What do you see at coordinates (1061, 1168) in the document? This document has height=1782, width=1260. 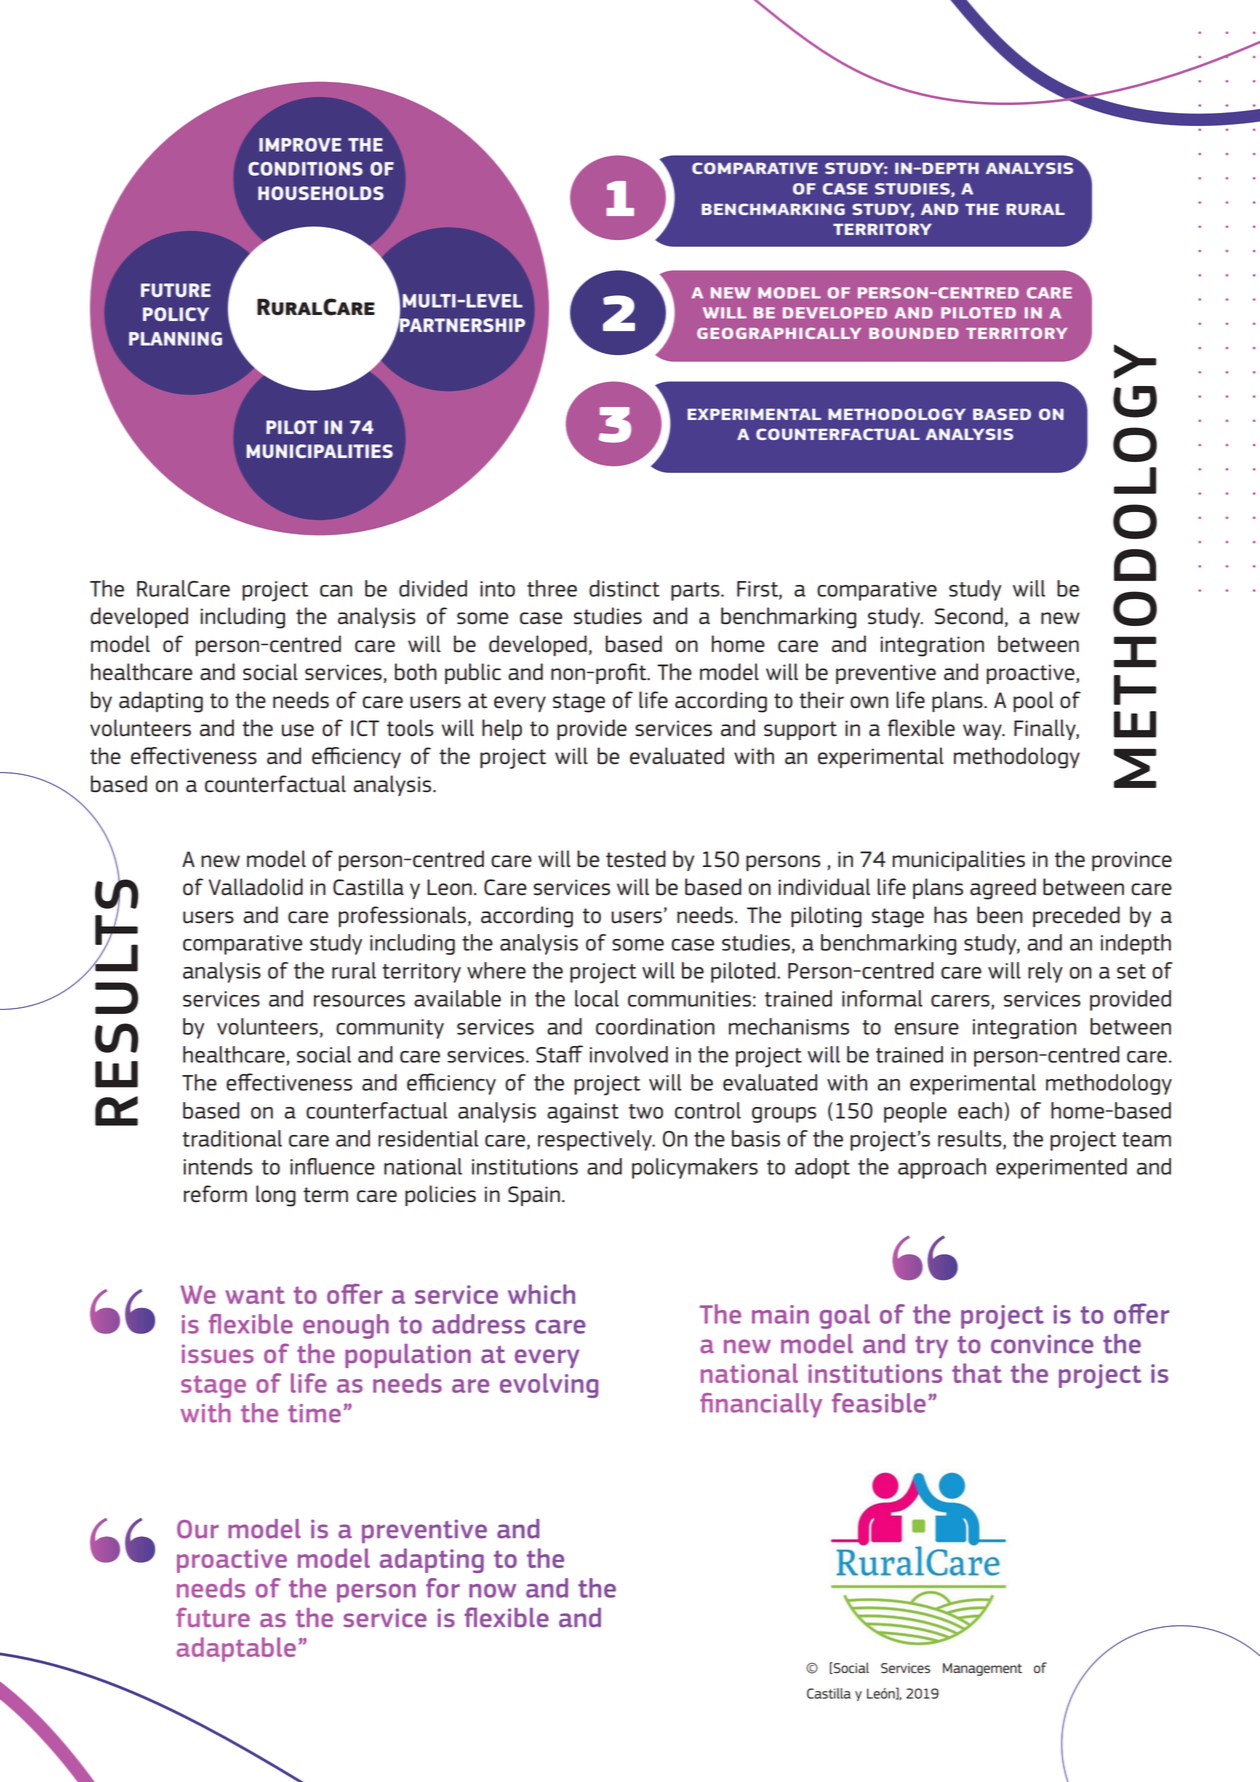 I see `experimented` at bounding box center [1061, 1168].
